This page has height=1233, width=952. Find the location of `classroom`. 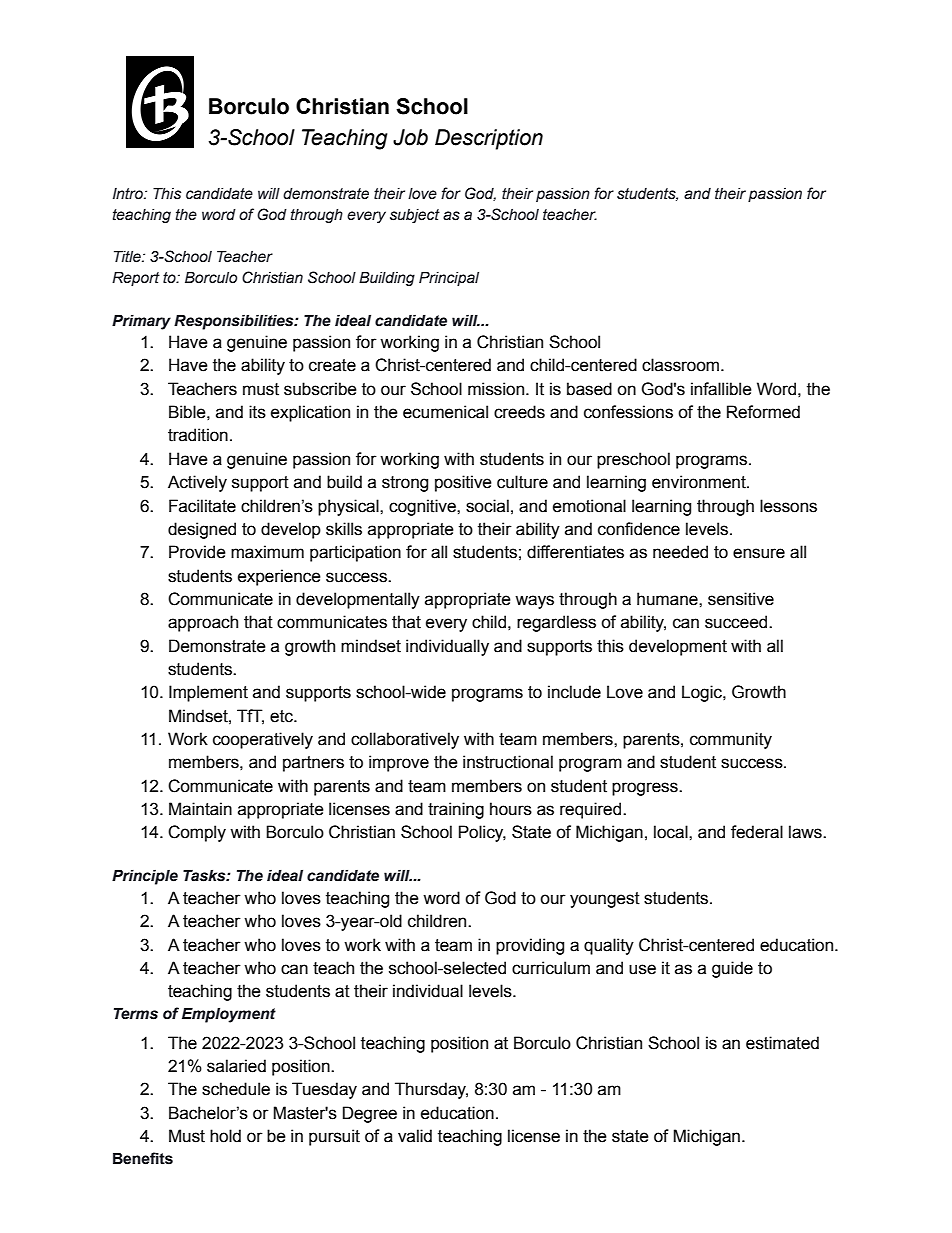

classroom is located at coordinates (682, 365).
